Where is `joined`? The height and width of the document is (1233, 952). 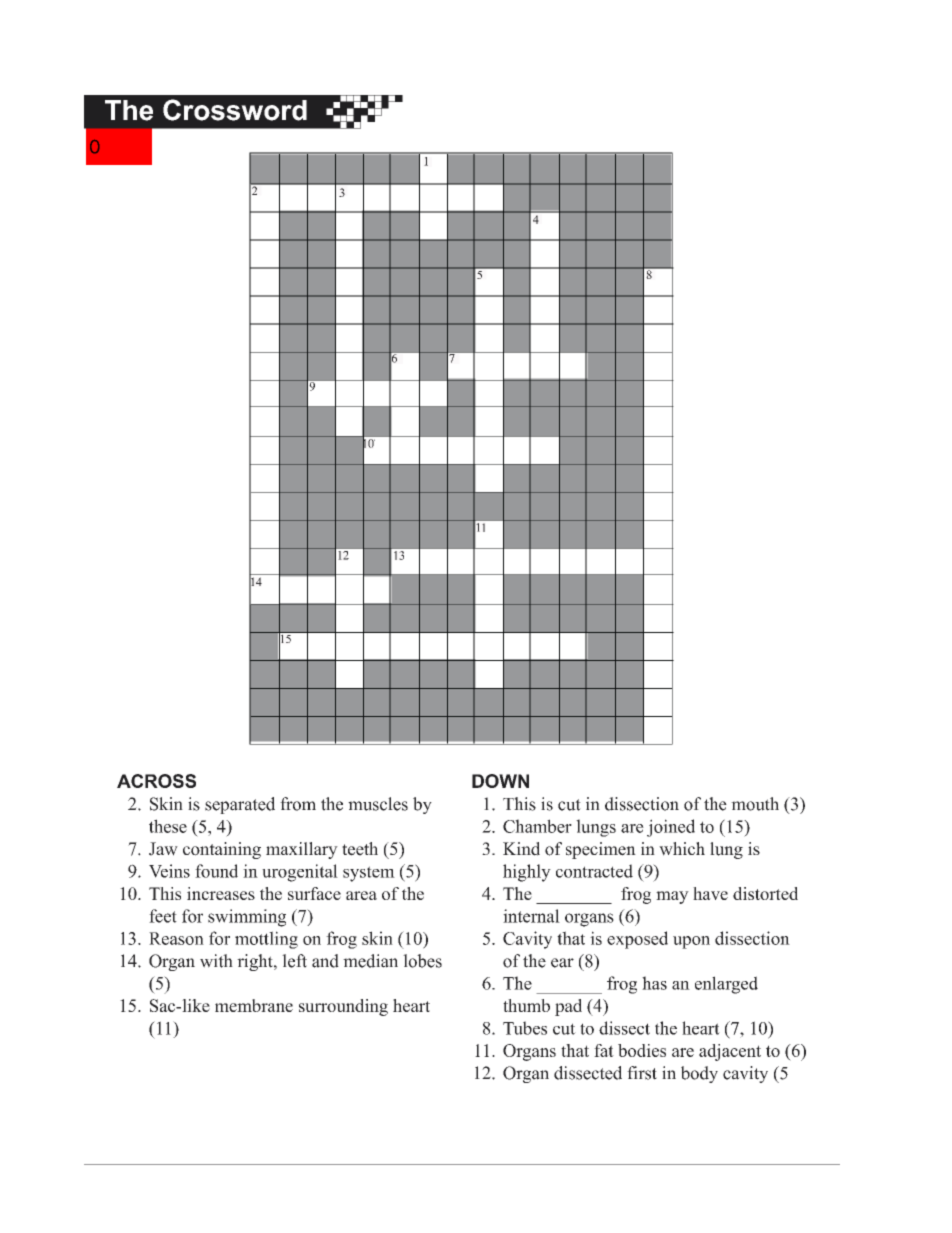
joined is located at coordinates (671, 828).
